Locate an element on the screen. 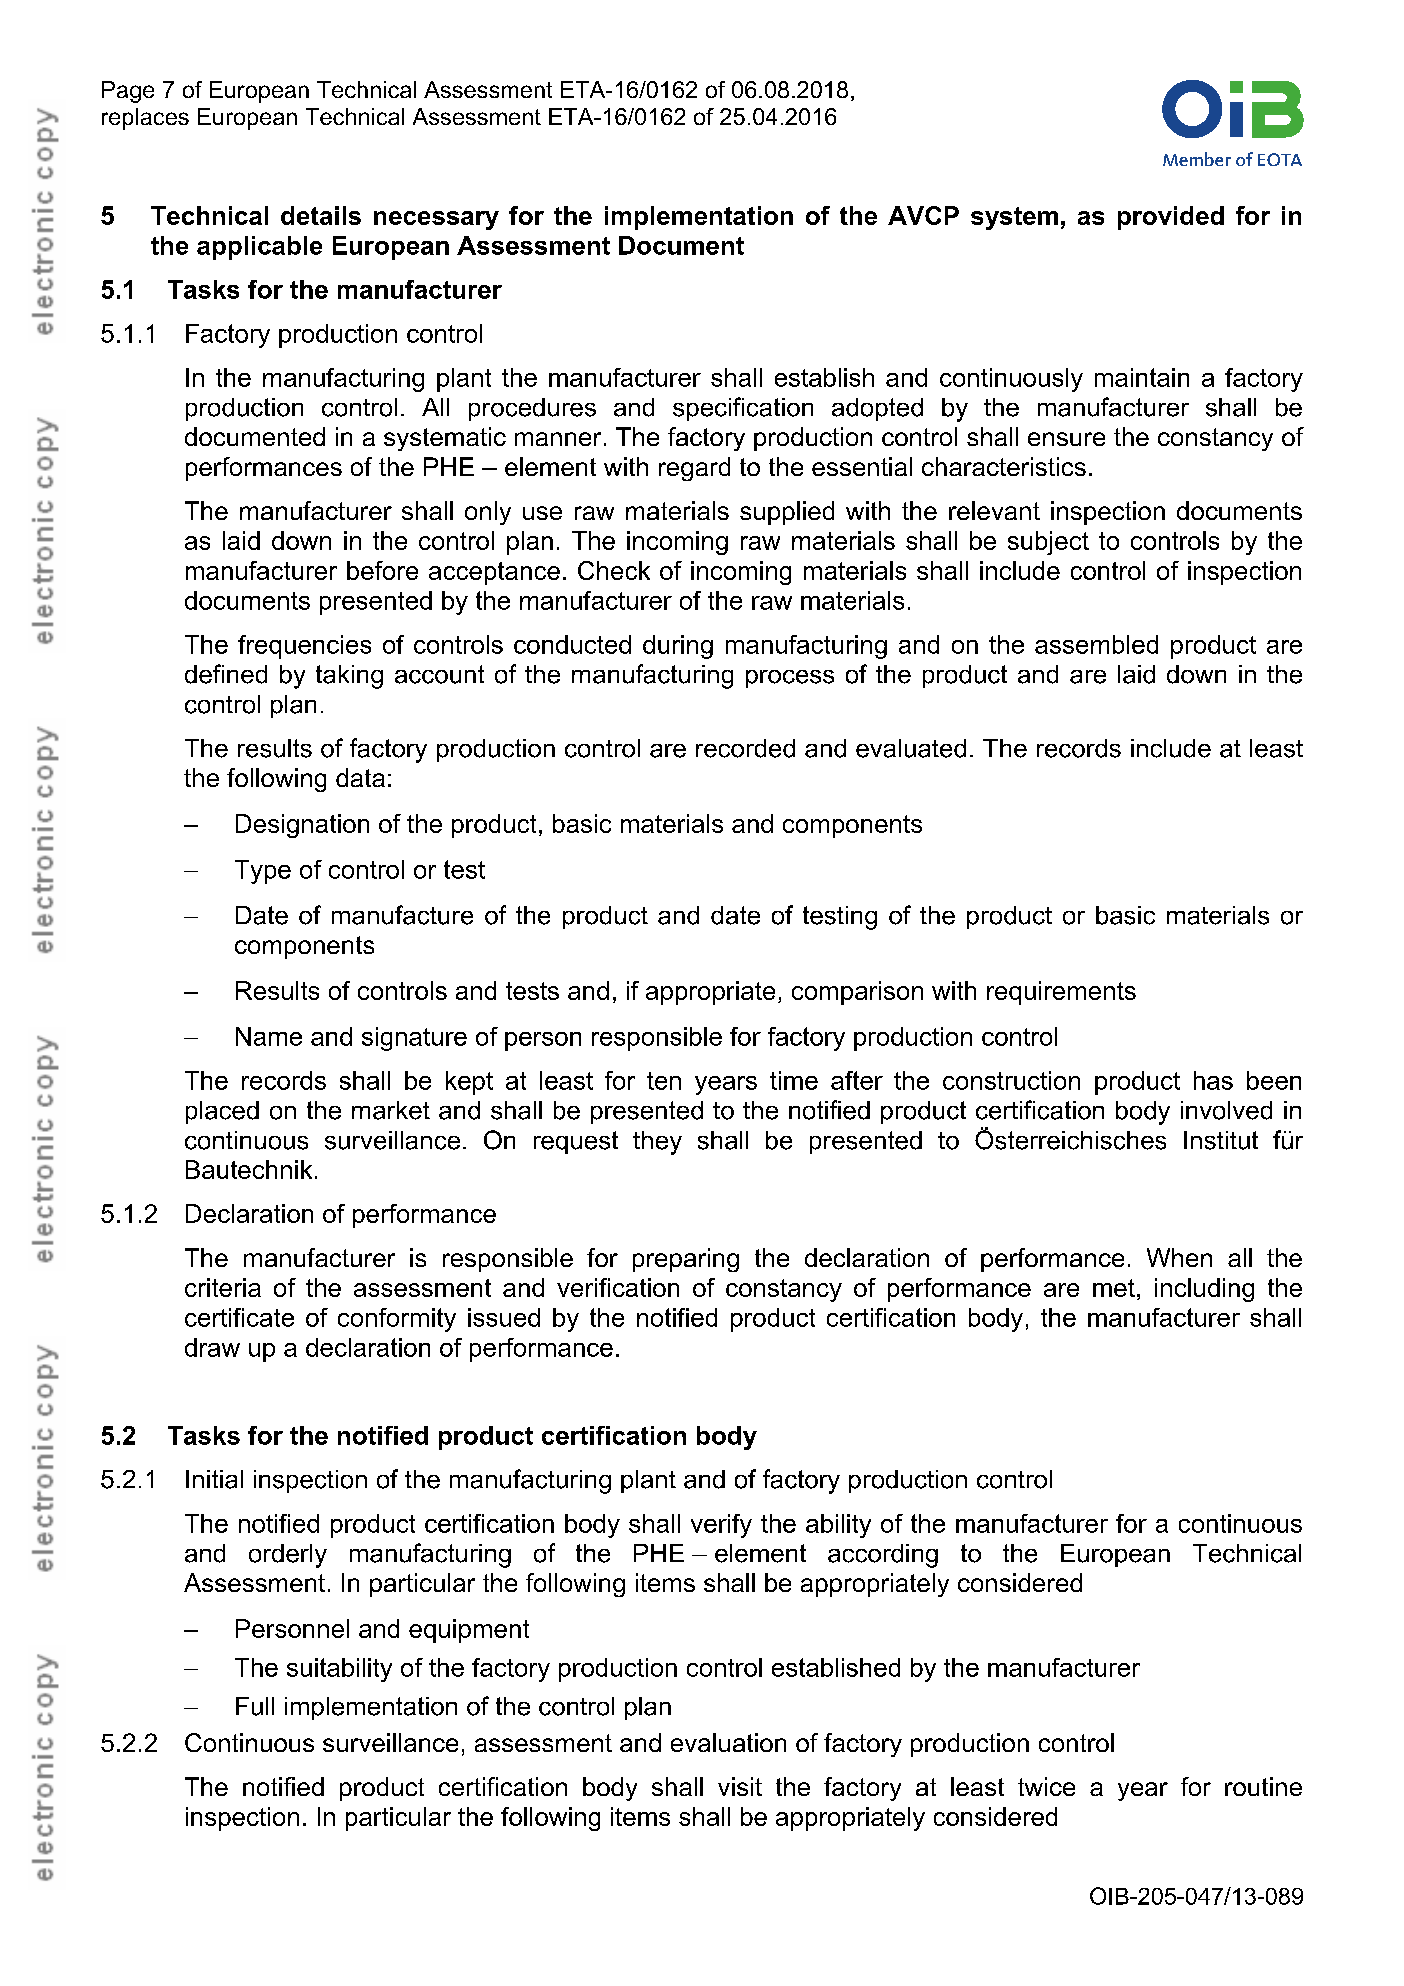 Image resolution: width=1404 pixels, height=1986 pixels. evaluation is located at coordinates (728, 1742).
